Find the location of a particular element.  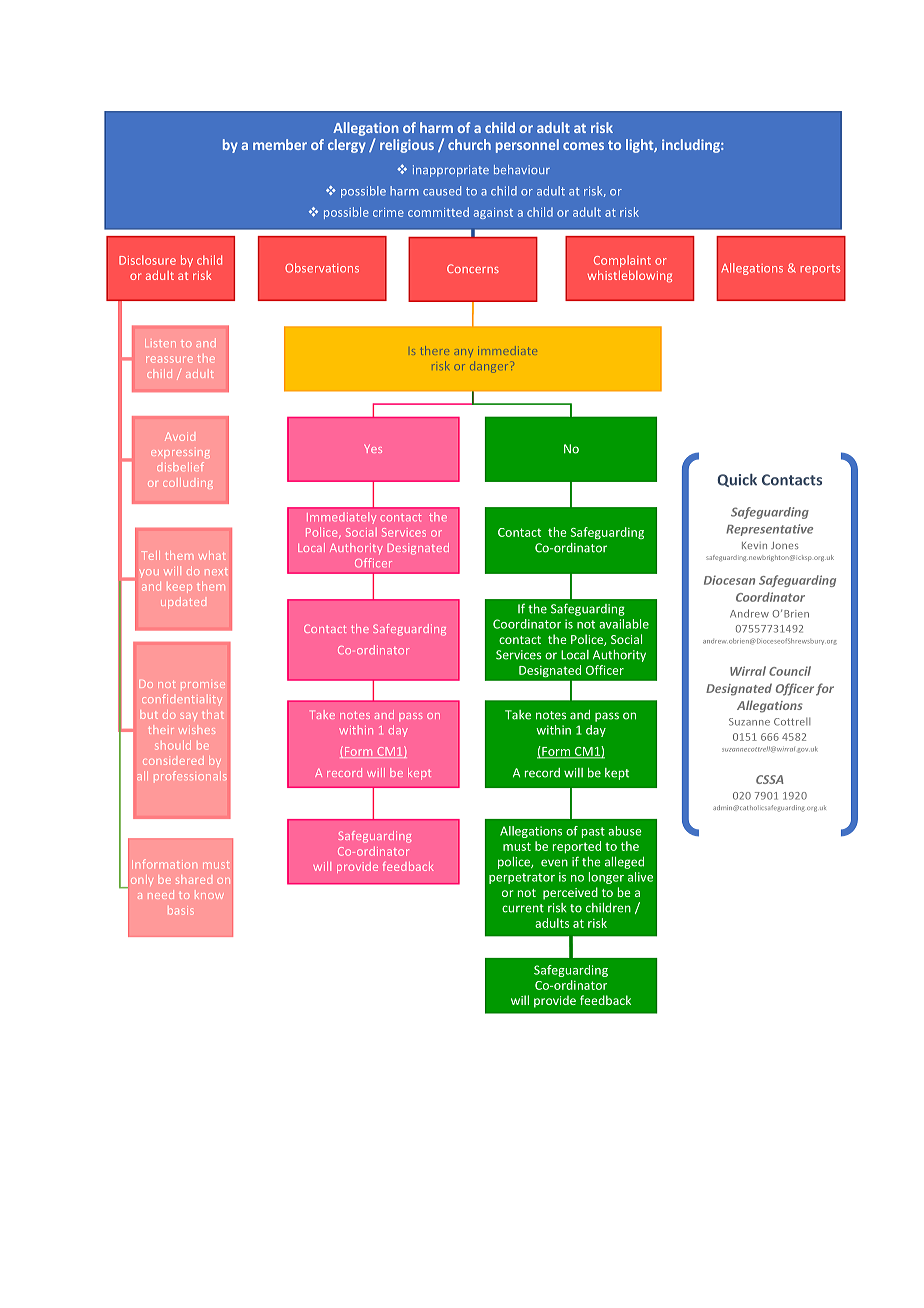

Quick is located at coordinates (737, 480).
